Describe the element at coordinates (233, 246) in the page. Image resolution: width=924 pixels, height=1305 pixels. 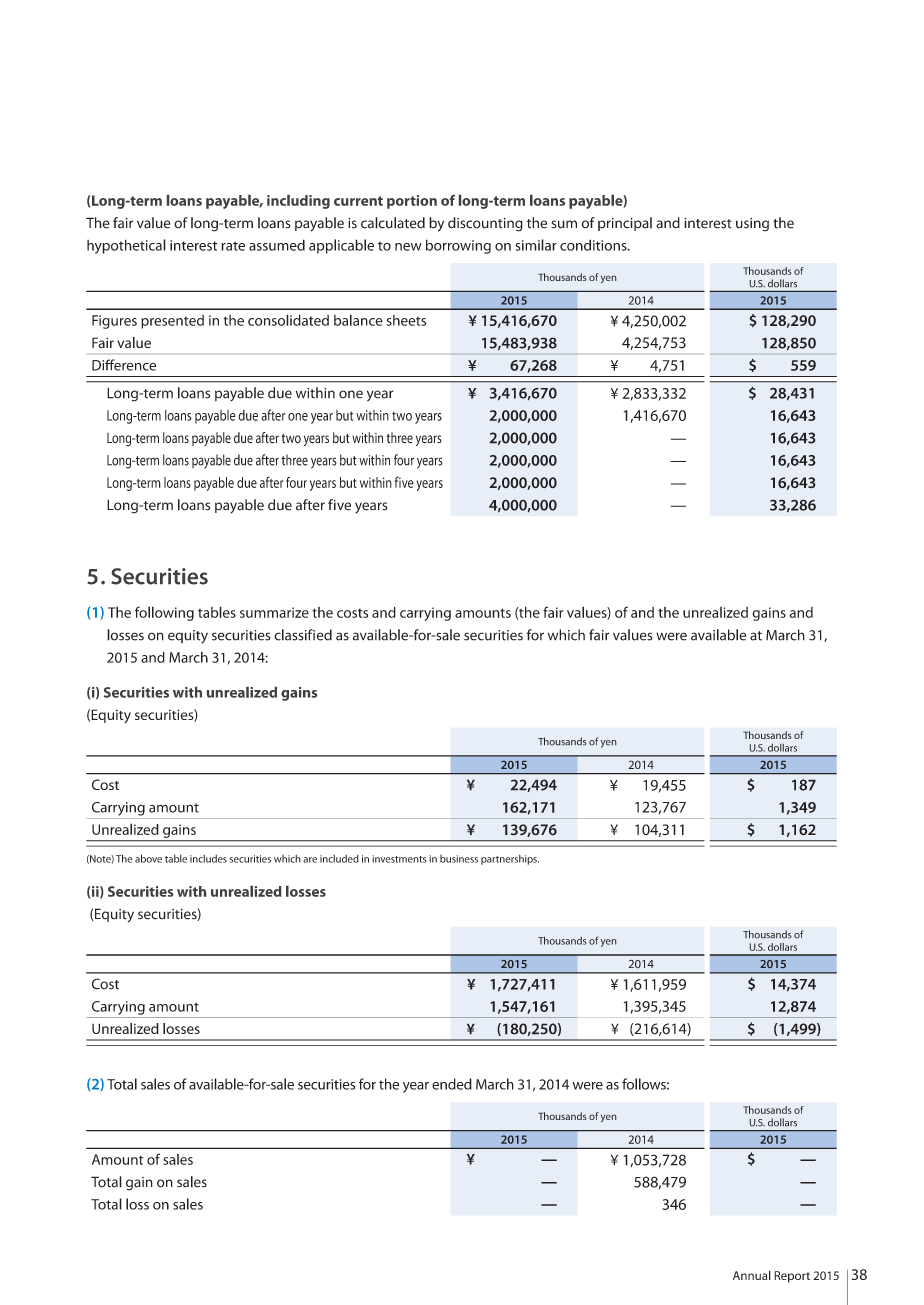
I see `rate` at that location.
